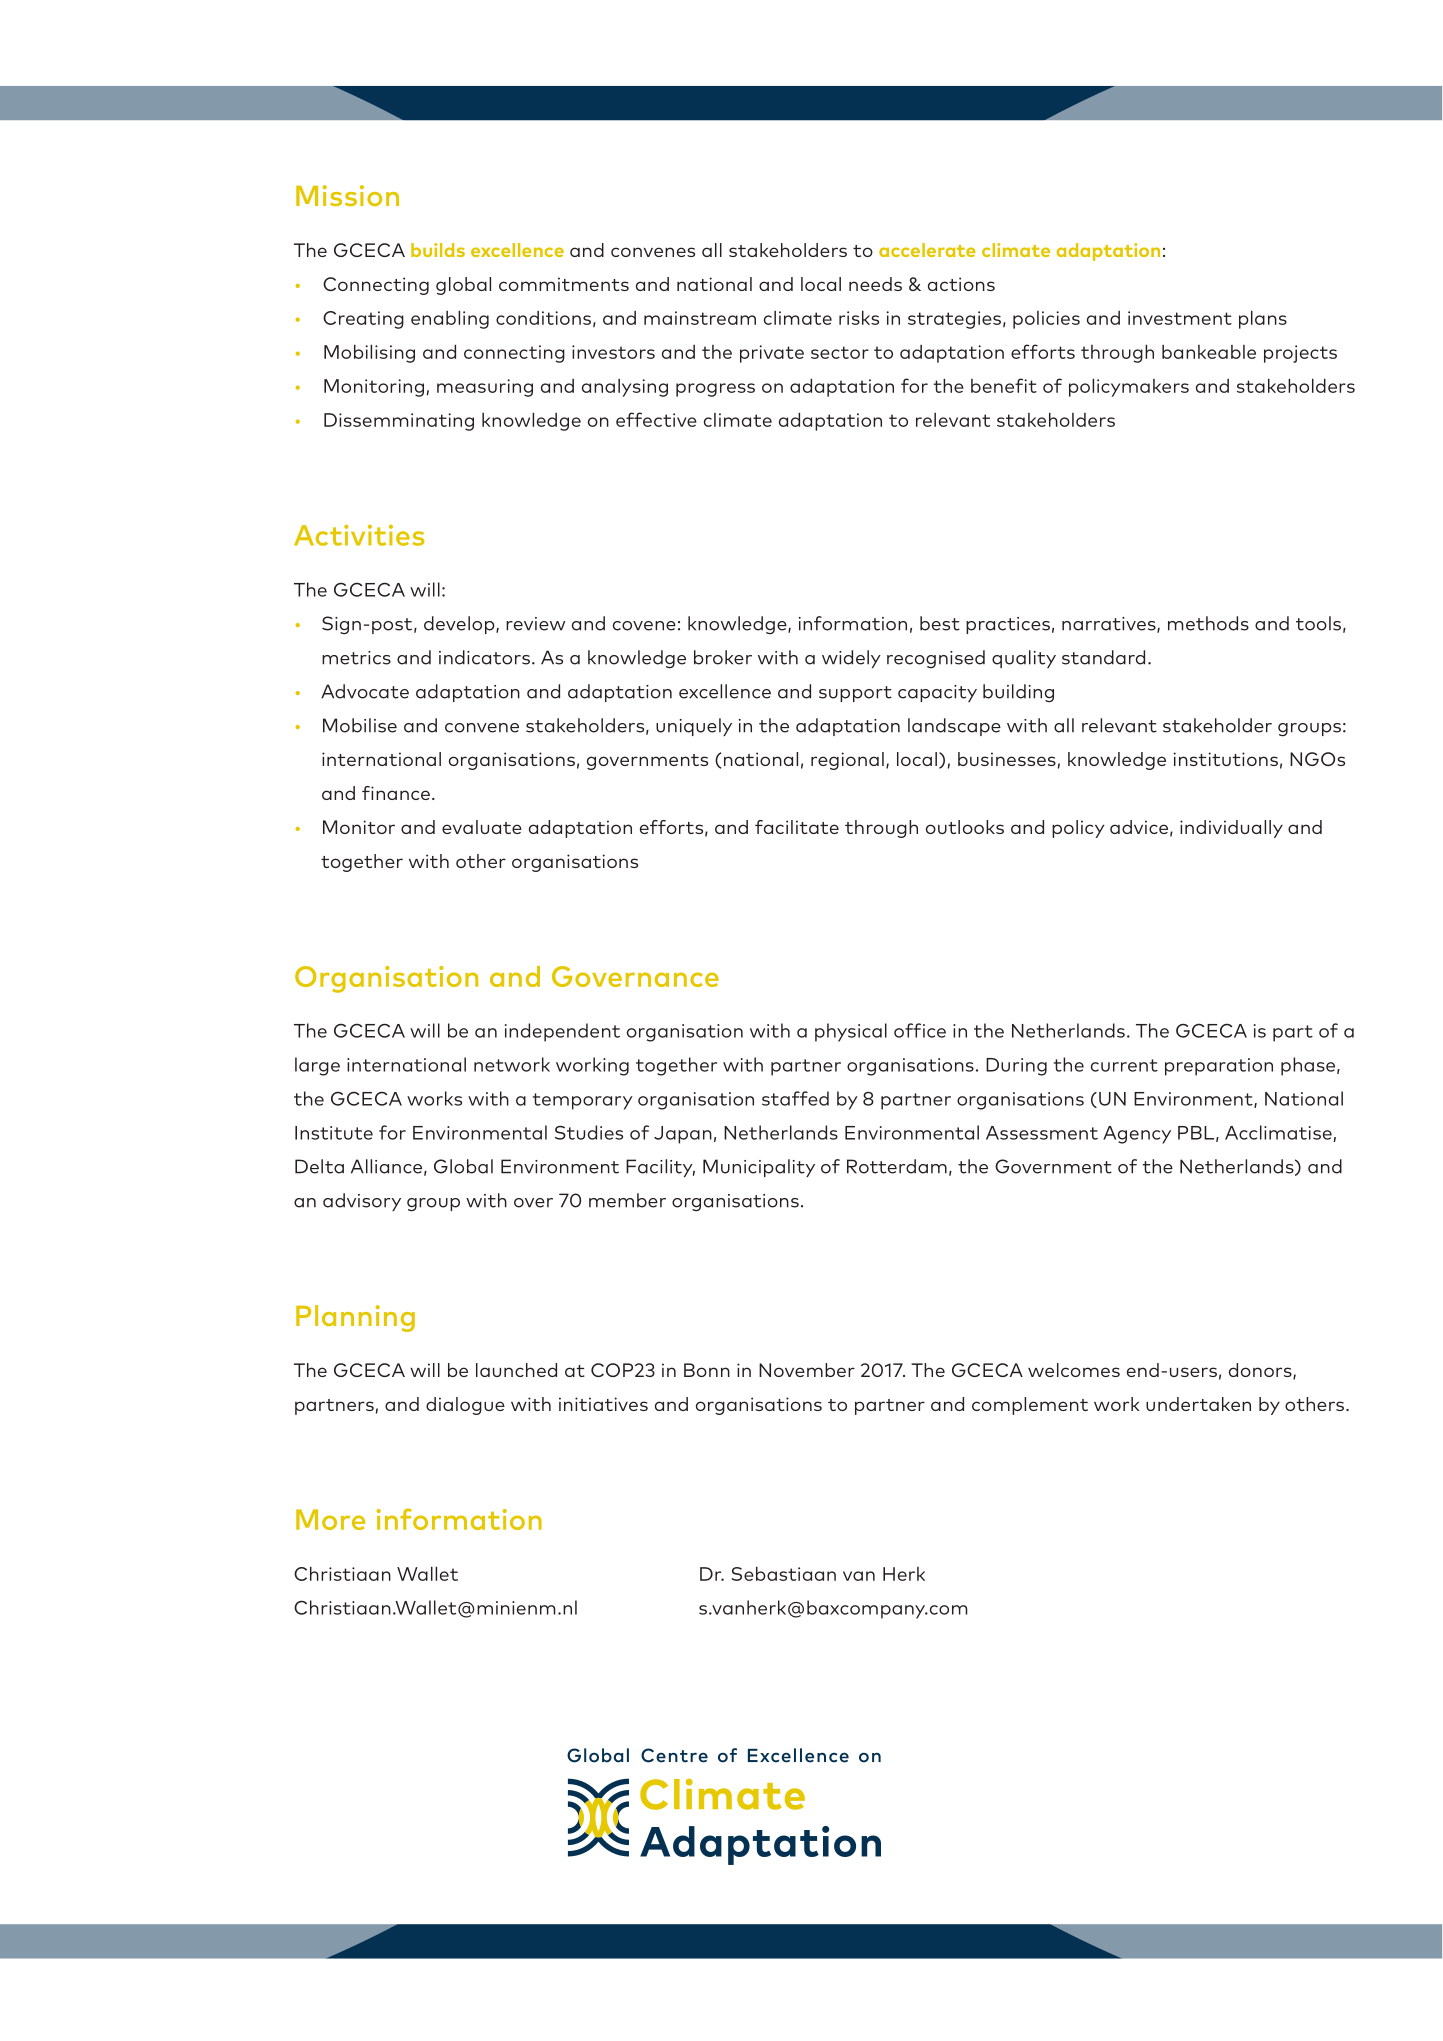 The height and width of the screenshot is (2041, 1443). Describe the element at coordinates (484, 657) in the screenshot. I see `indicators` at that location.
